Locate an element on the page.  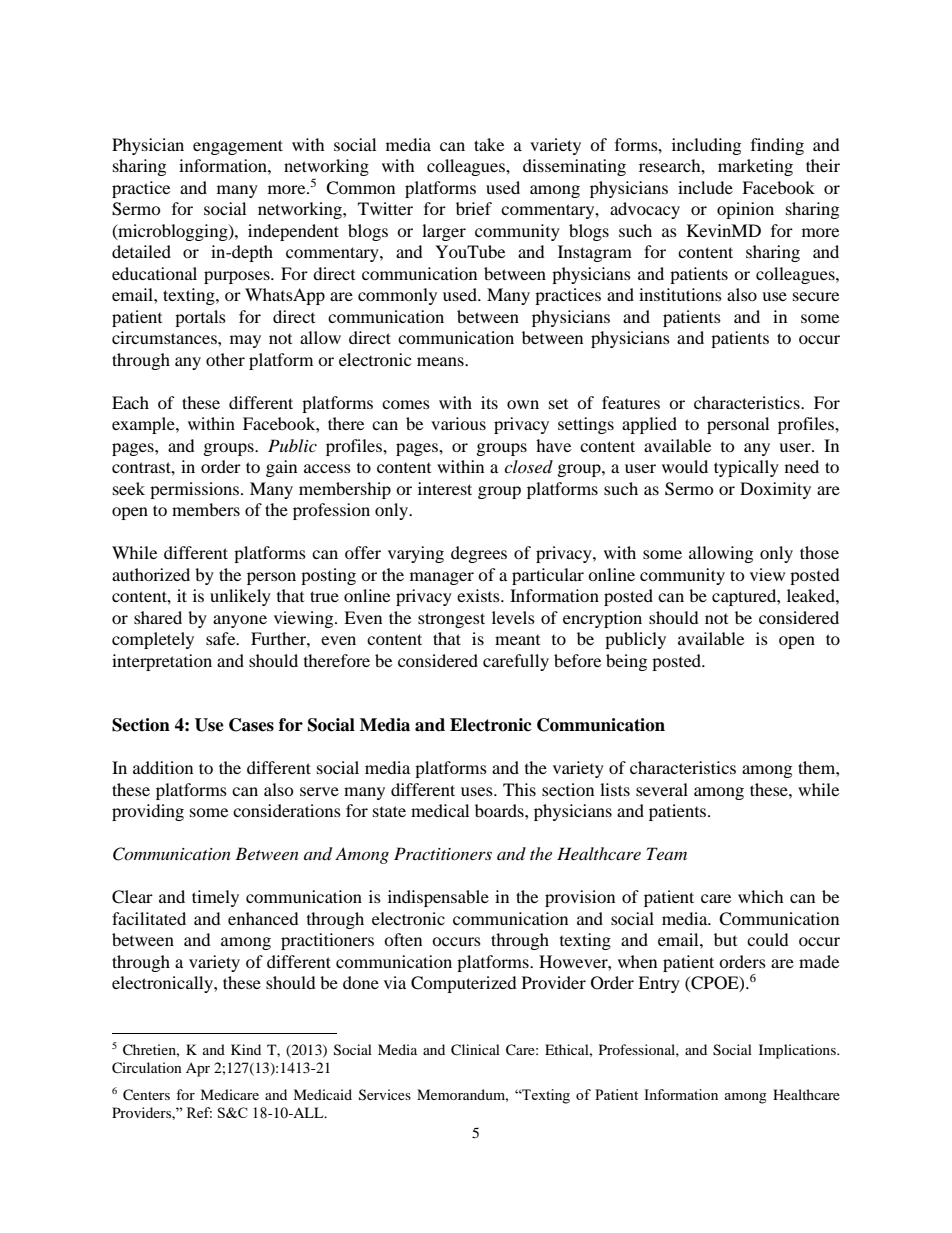
addition is located at coordinates (163, 767).
